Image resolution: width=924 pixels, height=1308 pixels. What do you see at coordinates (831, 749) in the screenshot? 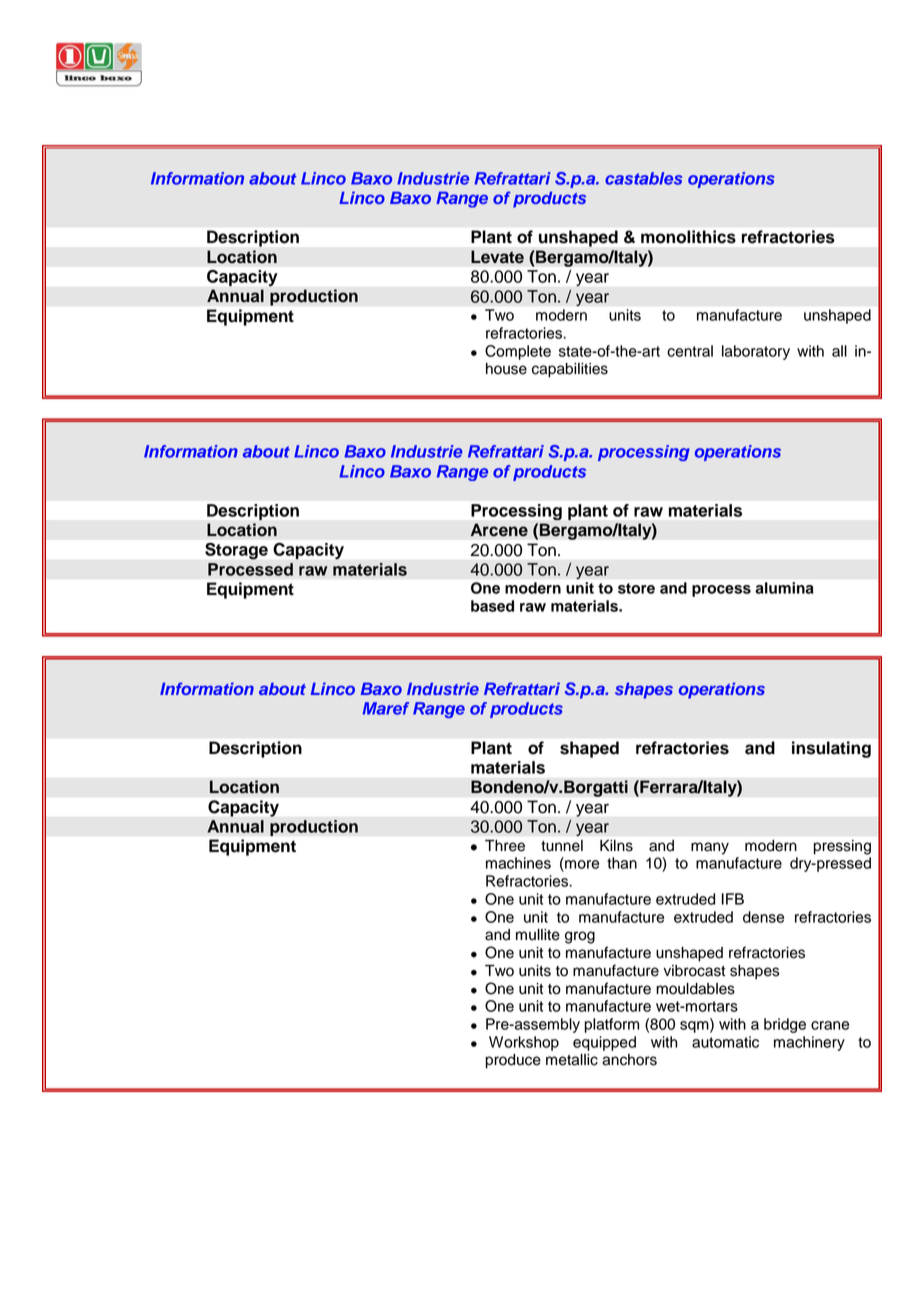
I see `insulating` at bounding box center [831, 749].
